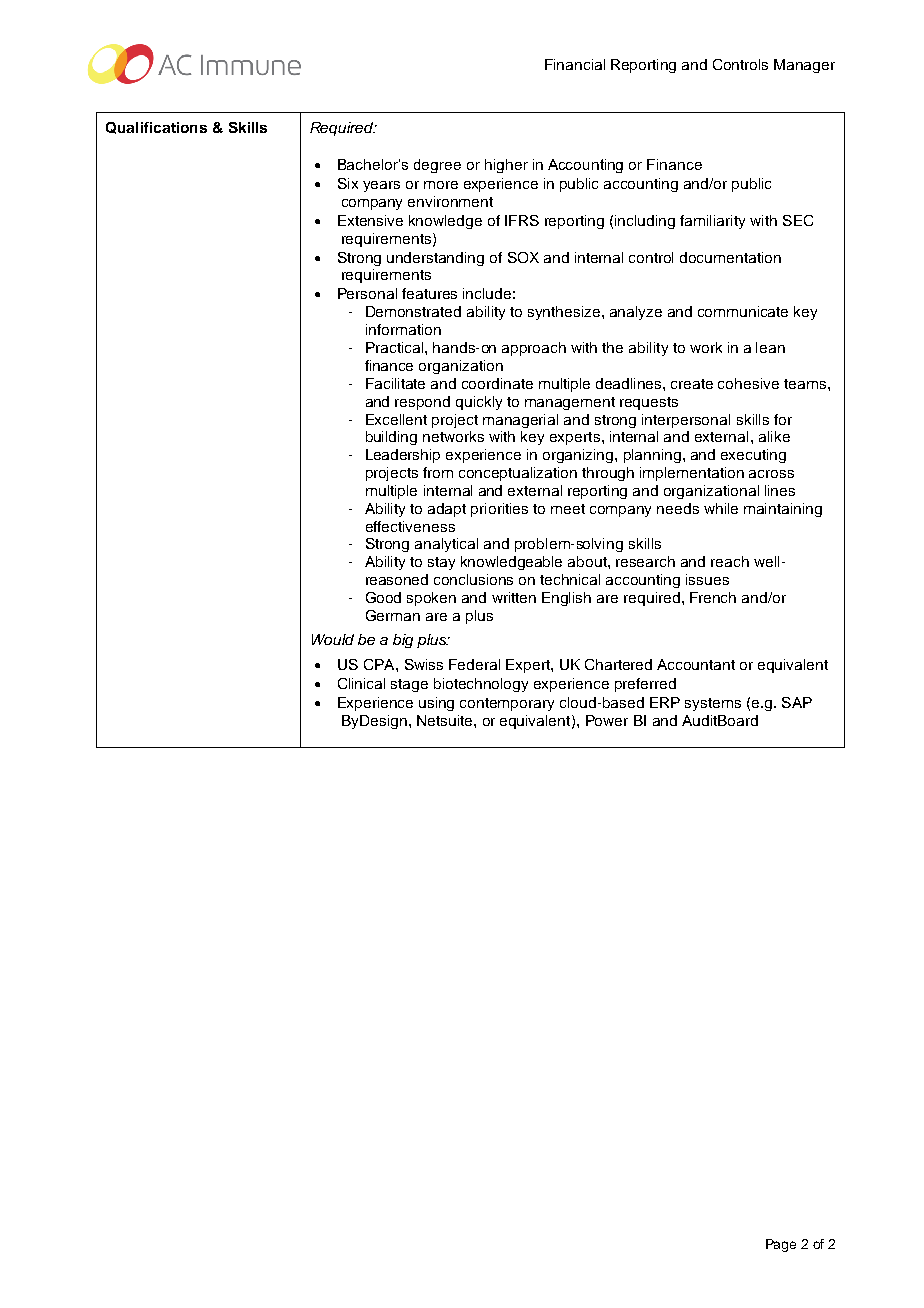 The height and width of the screenshot is (1308, 924). What do you see at coordinates (395, 383) in the screenshot?
I see `Facilitate` at bounding box center [395, 383].
